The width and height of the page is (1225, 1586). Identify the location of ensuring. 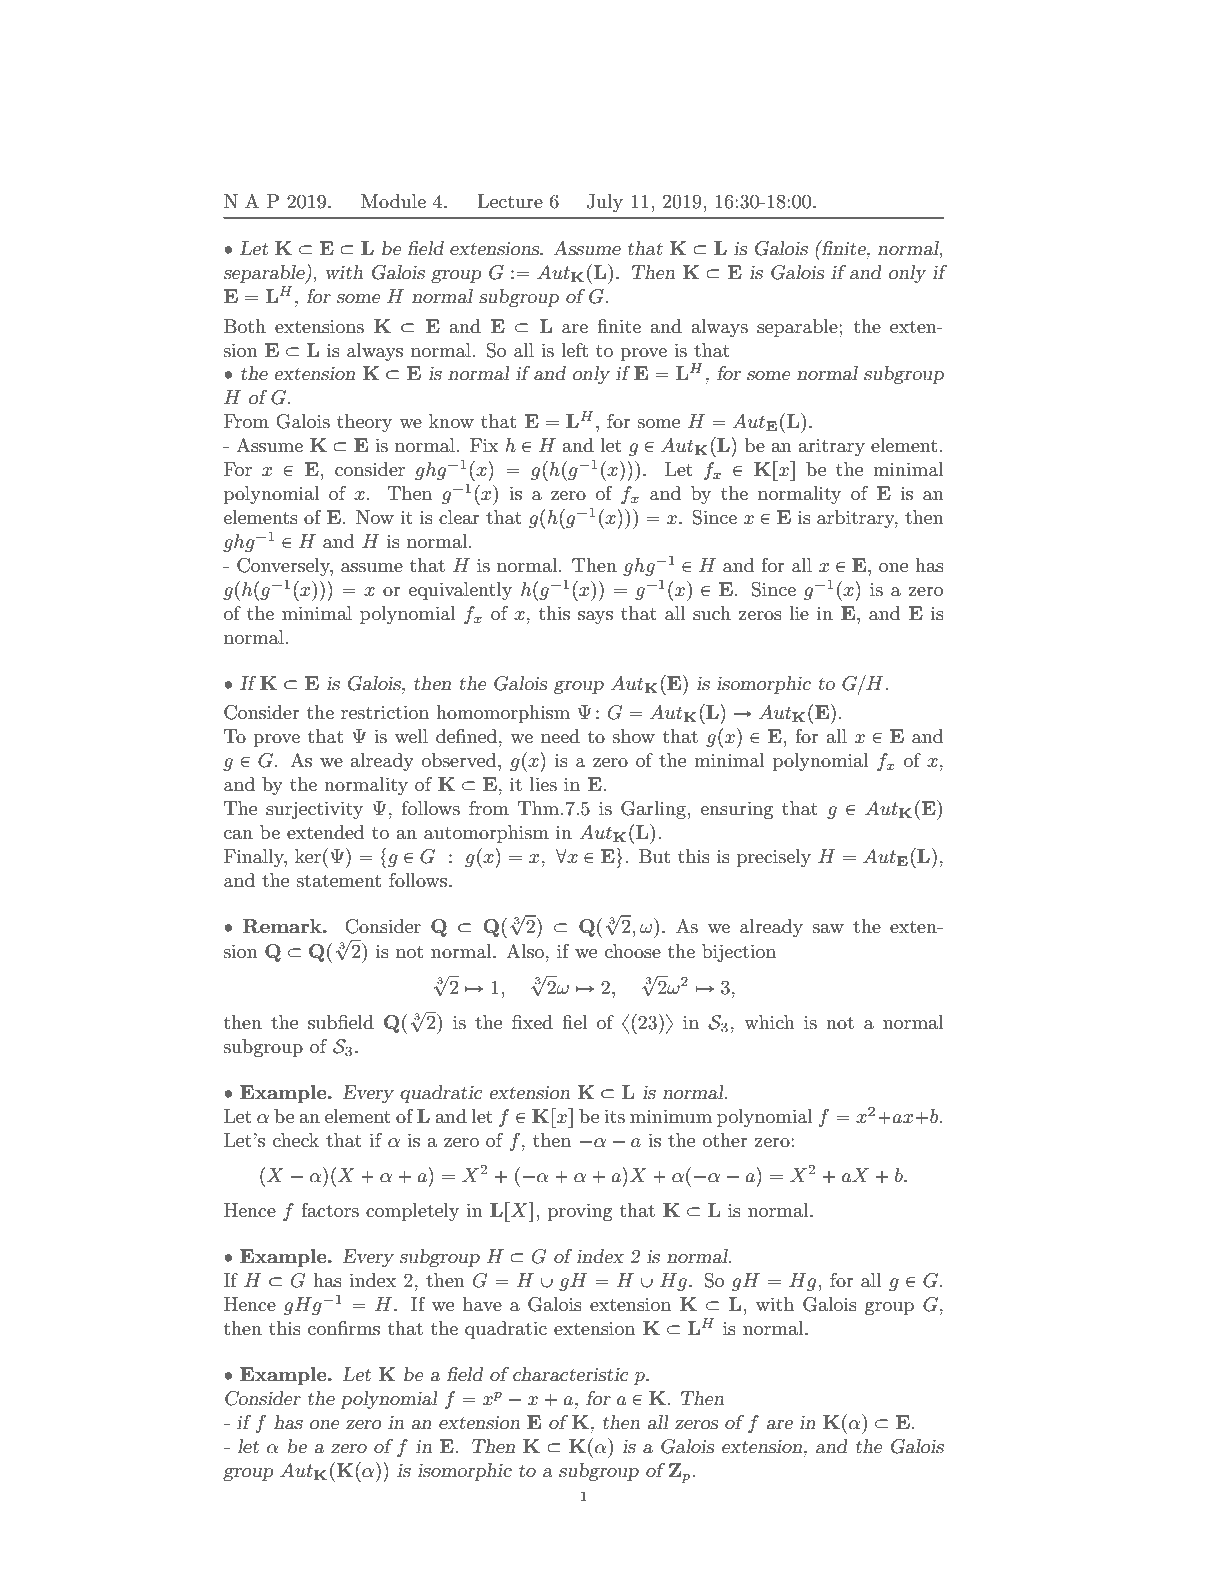
(736, 810).
